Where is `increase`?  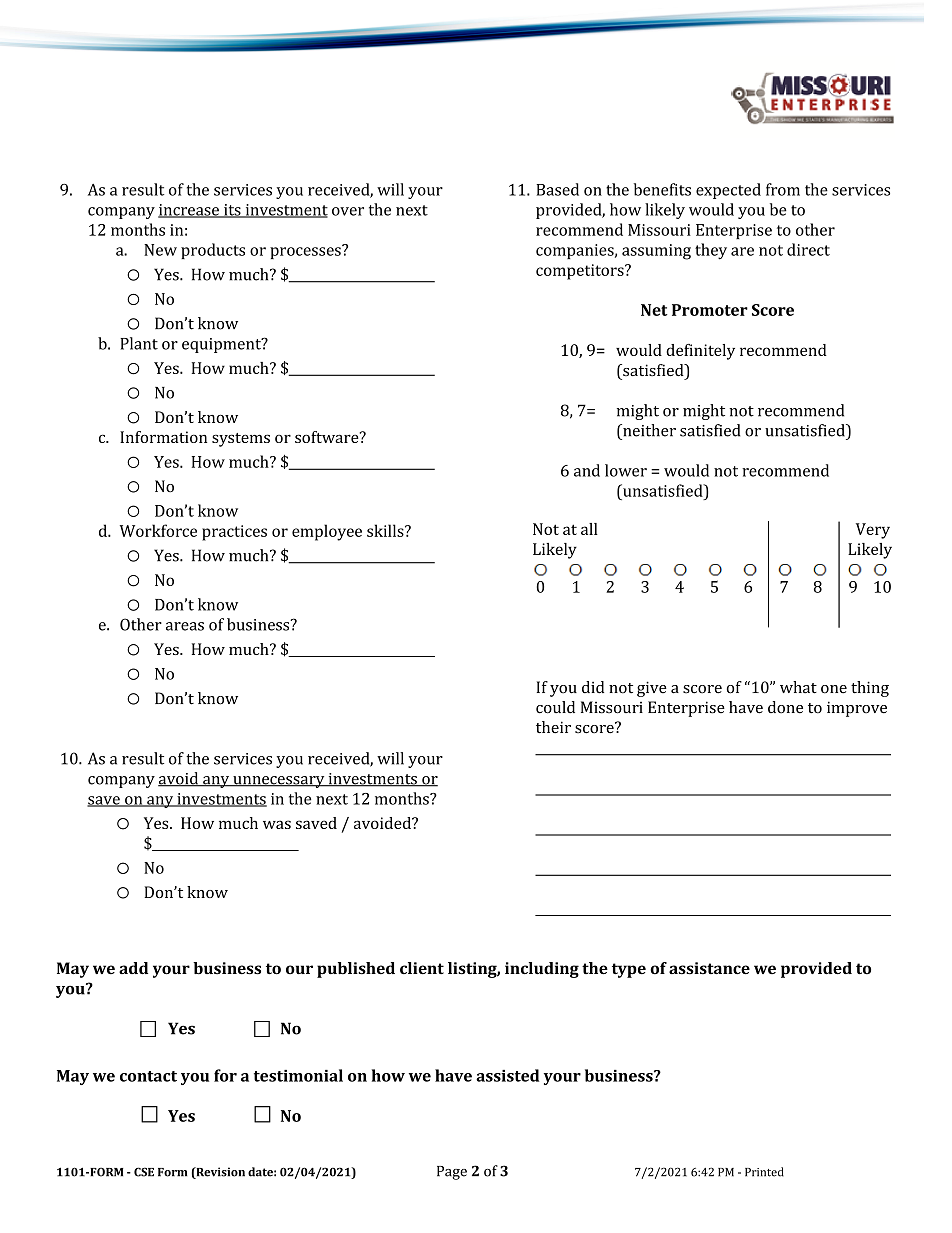
increase is located at coordinates (189, 211).
